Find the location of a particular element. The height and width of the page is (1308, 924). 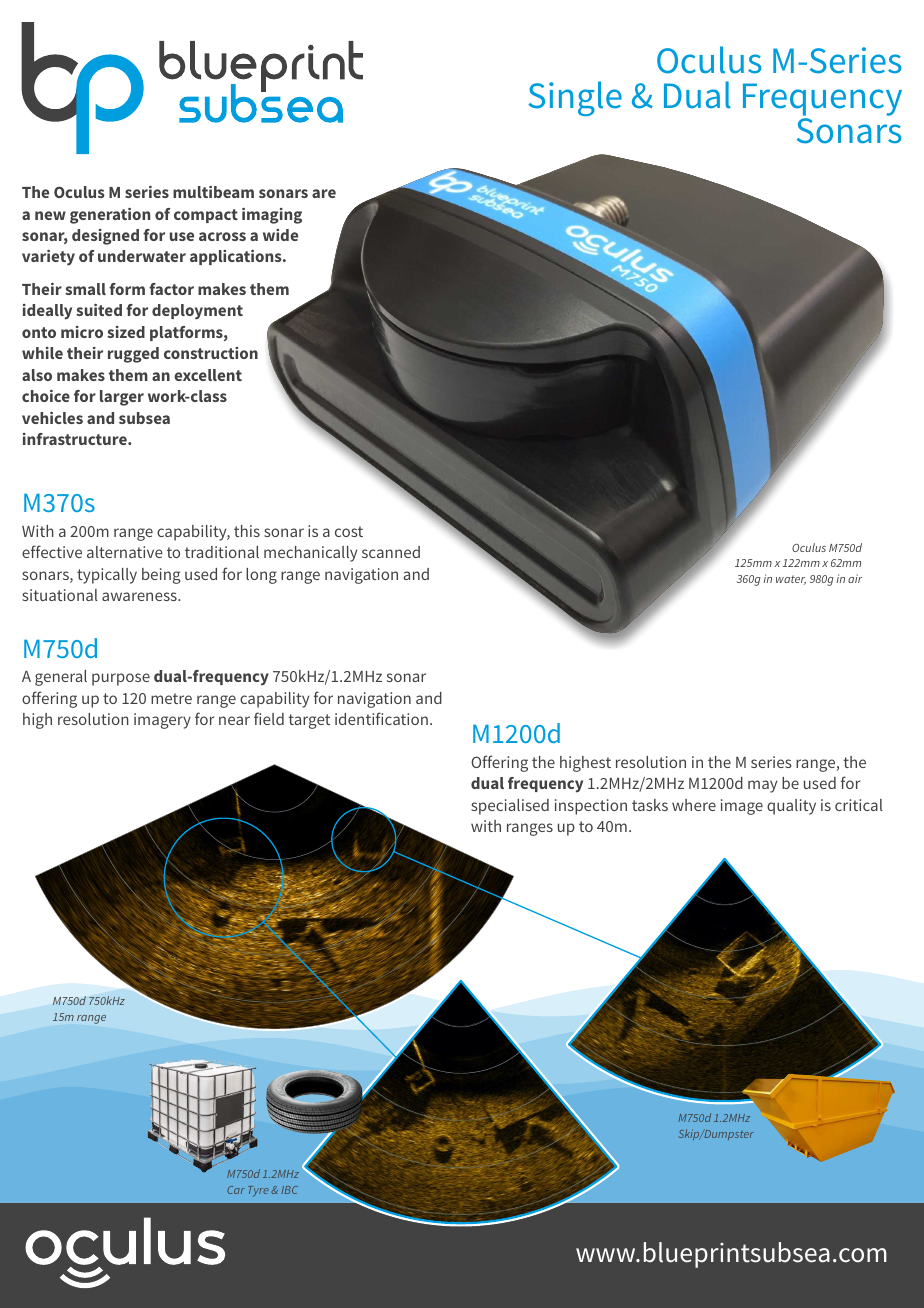

Tyre is located at coordinates (258, 1191).
